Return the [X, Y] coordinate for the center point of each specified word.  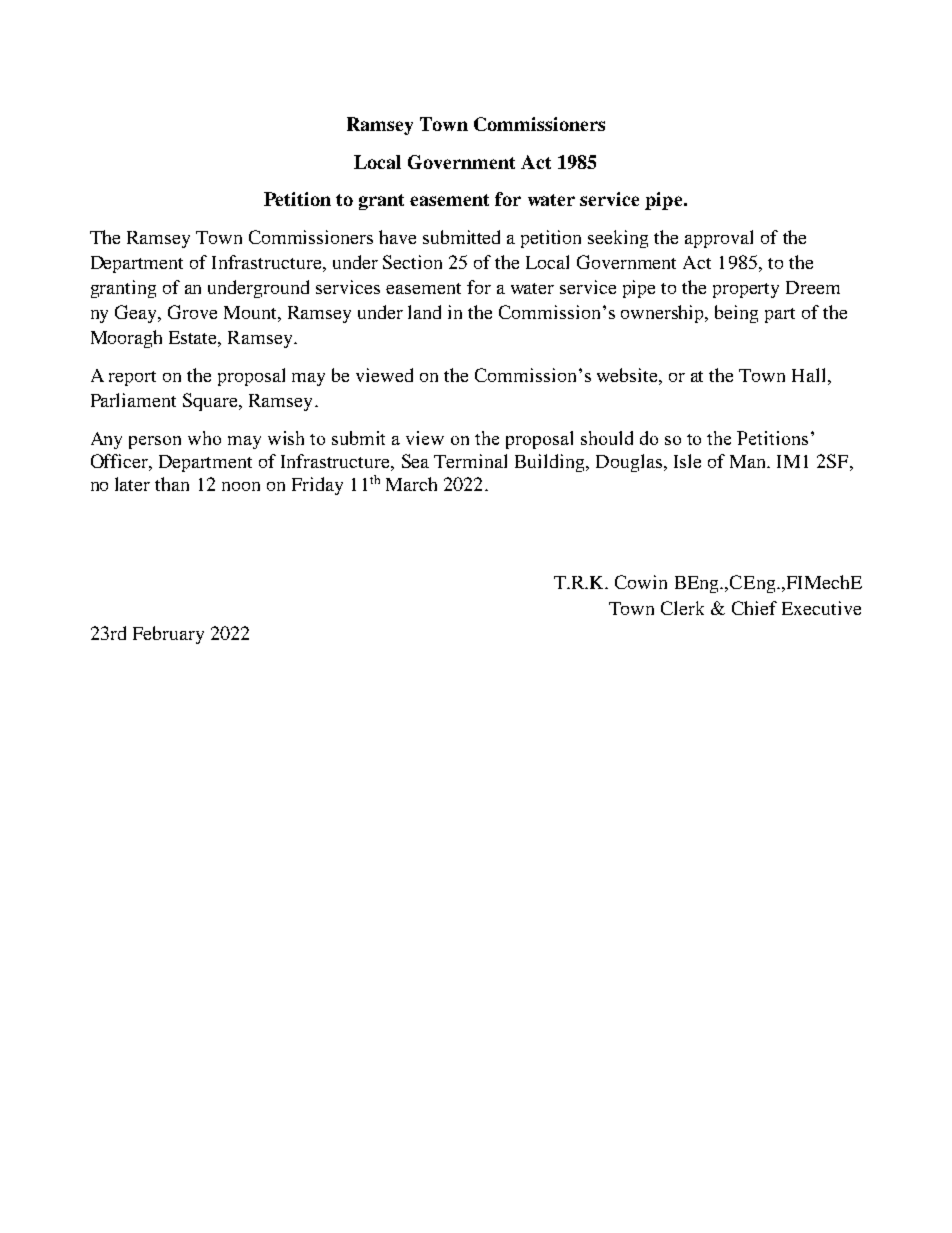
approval [719, 239]
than [172, 484]
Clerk [682, 608]
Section [412, 262]
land [424, 312]
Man [749, 461]
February [168, 635]
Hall [810, 375]
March [411, 484]
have [397, 237]
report [132, 378]
